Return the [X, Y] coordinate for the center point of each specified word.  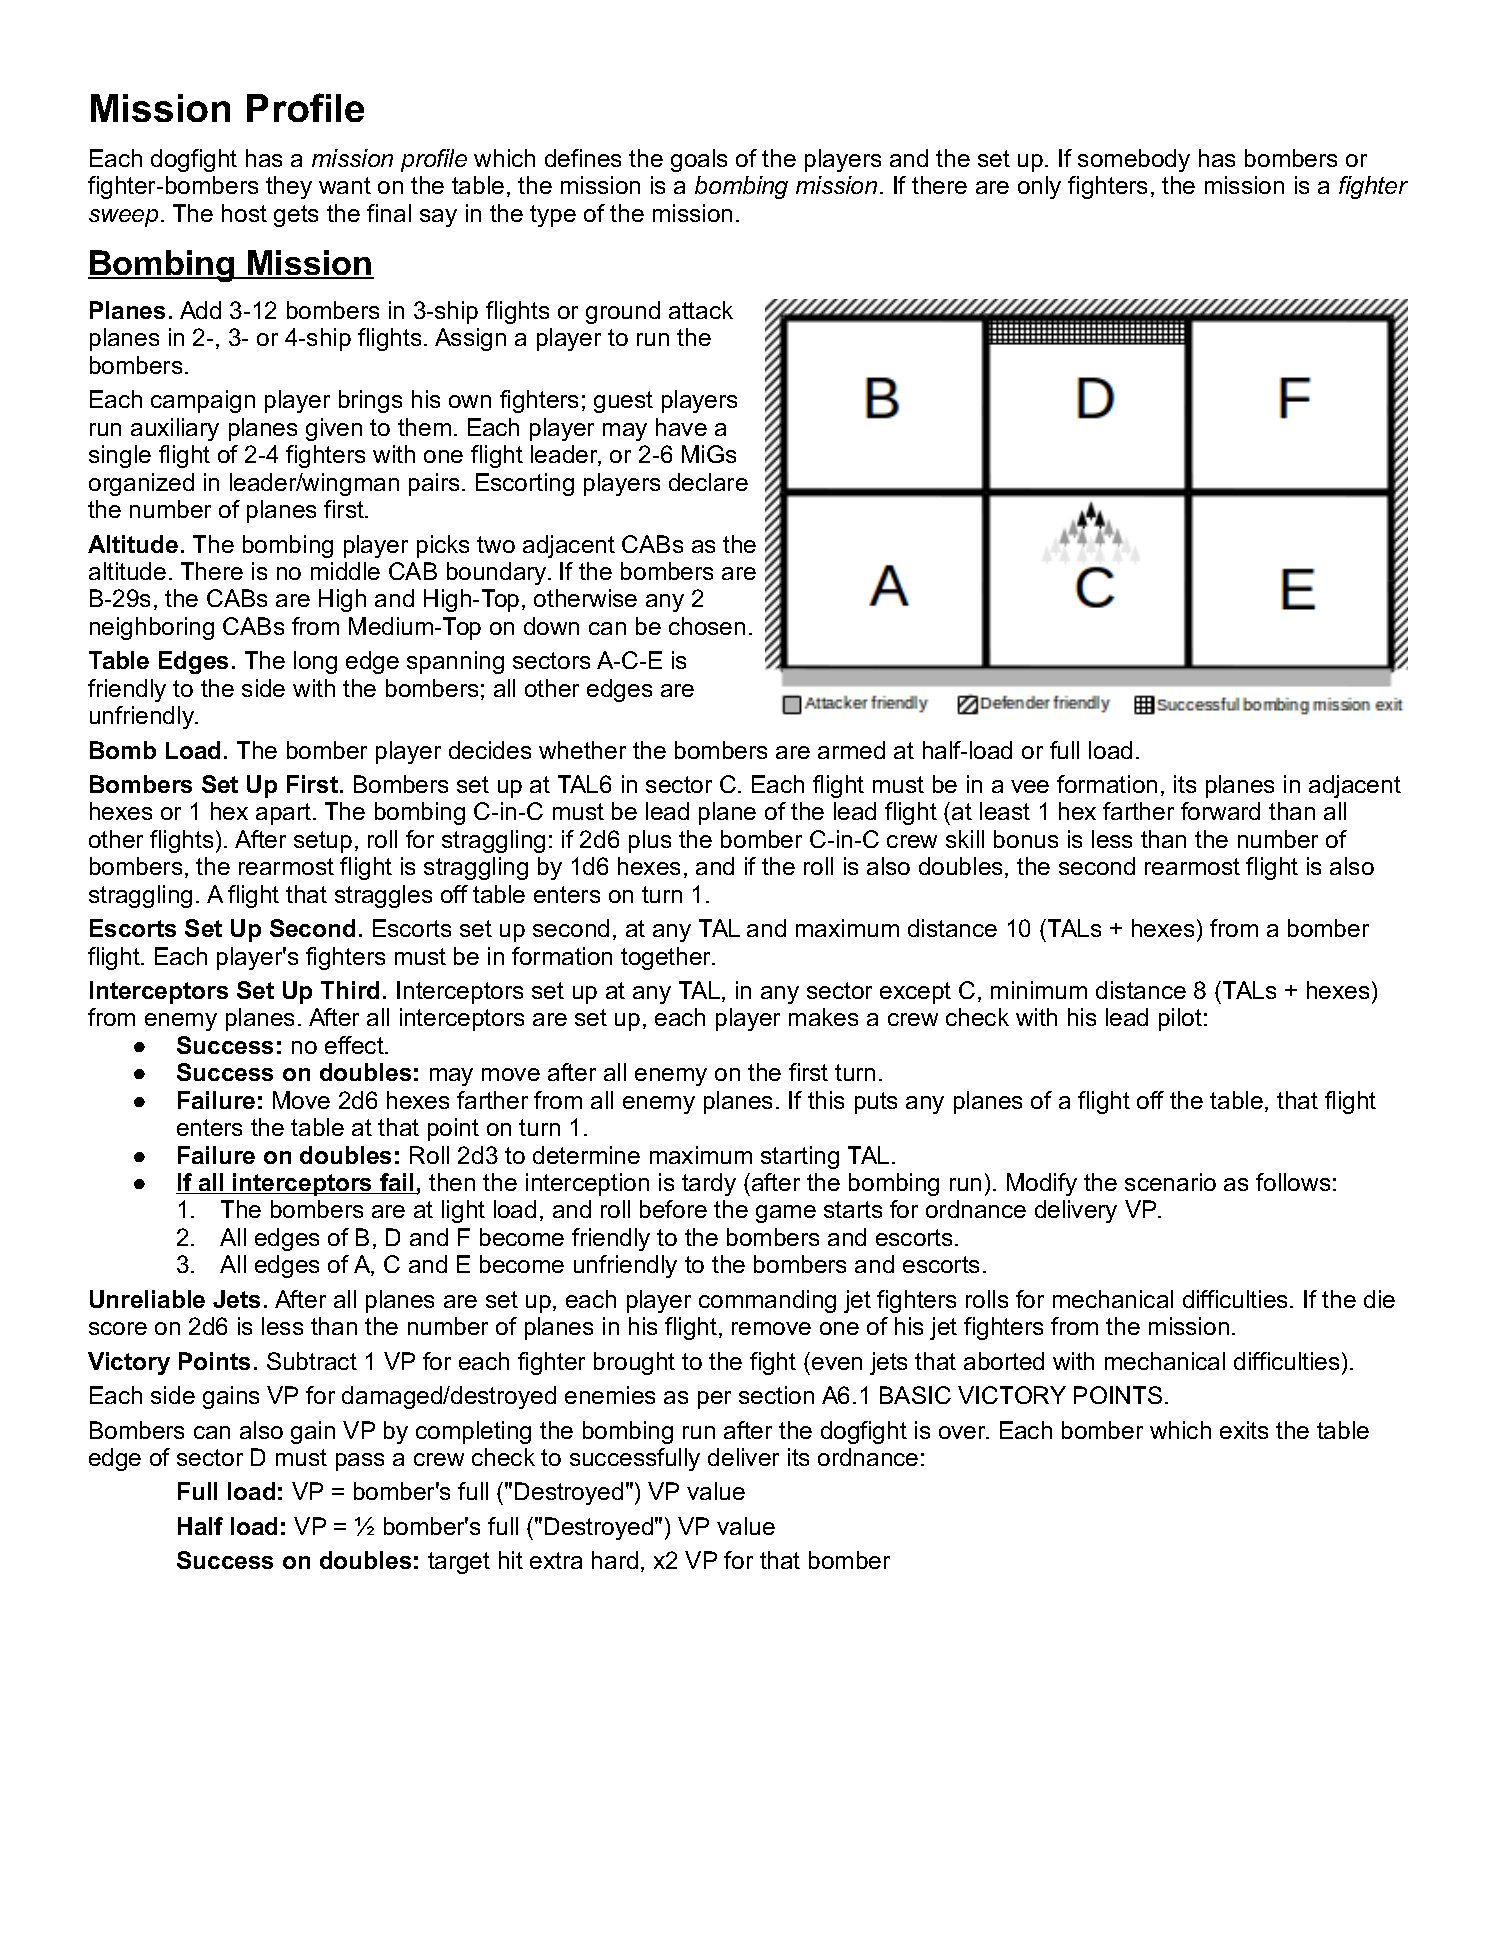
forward [1220, 811]
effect [355, 1045]
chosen [707, 626]
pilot [1180, 1019]
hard [615, 1560]
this [826, 1100]
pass [360, 1462]
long [315, 662]
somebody [1134, 160]
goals [699, 160]
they [289, 187]
